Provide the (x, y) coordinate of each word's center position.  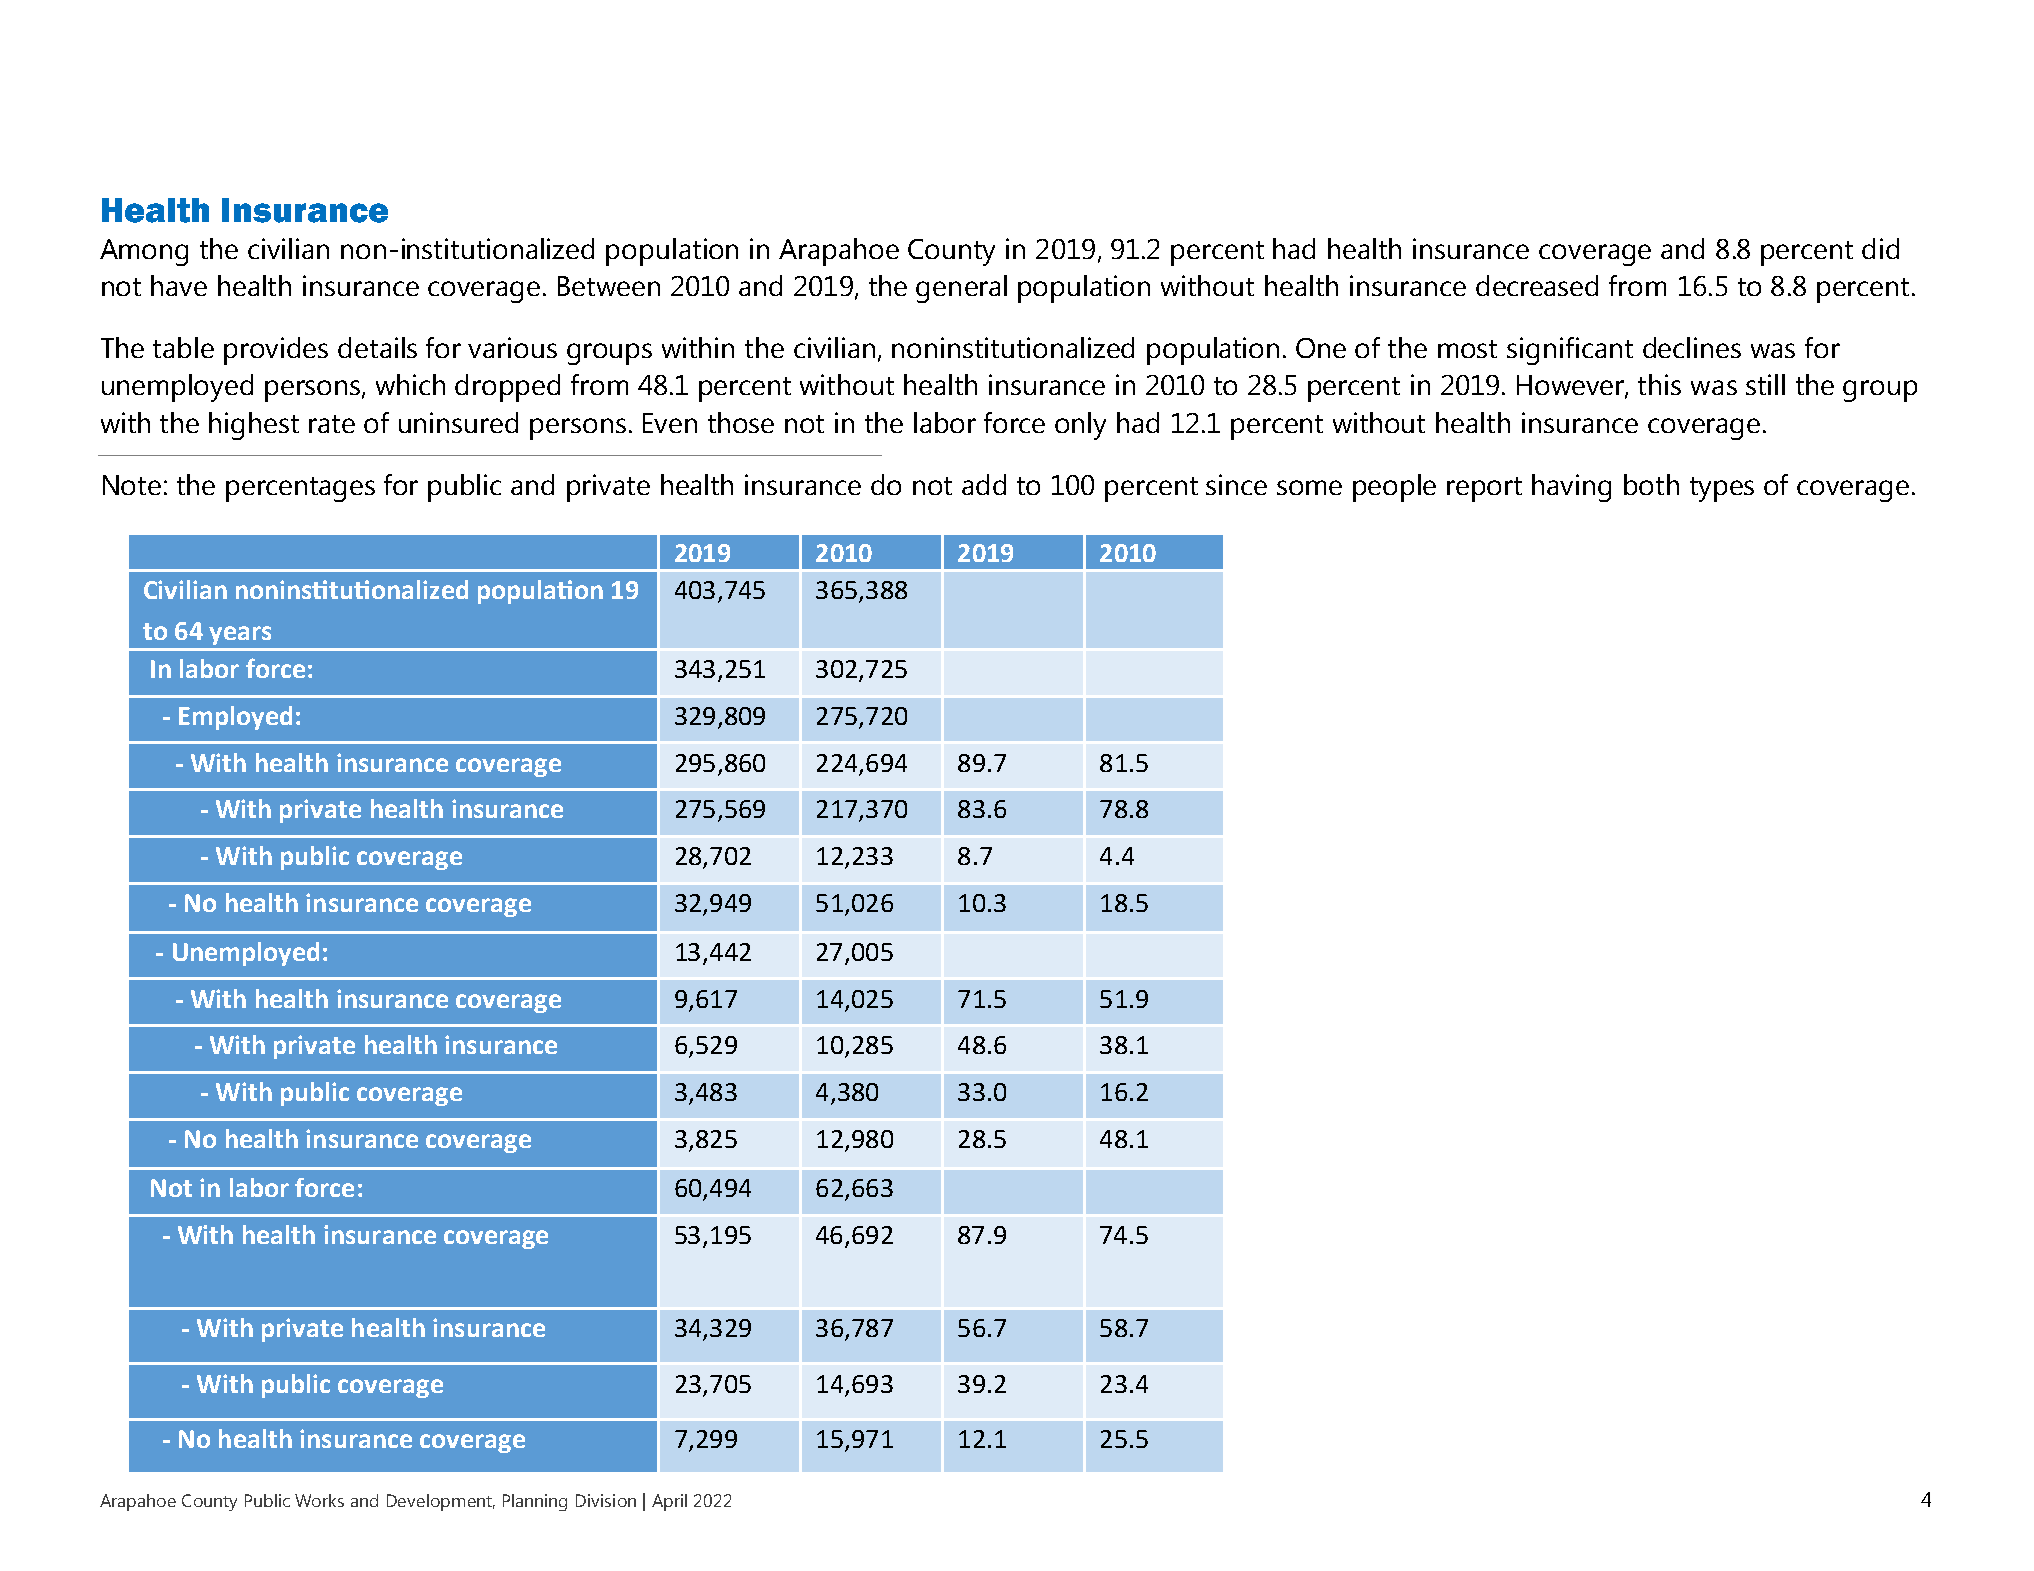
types (1722, 489)
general (961, 289)
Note (132, 485)
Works (319, 1500)
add (984, 484)
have (179, 285)
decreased (1537, 285)
